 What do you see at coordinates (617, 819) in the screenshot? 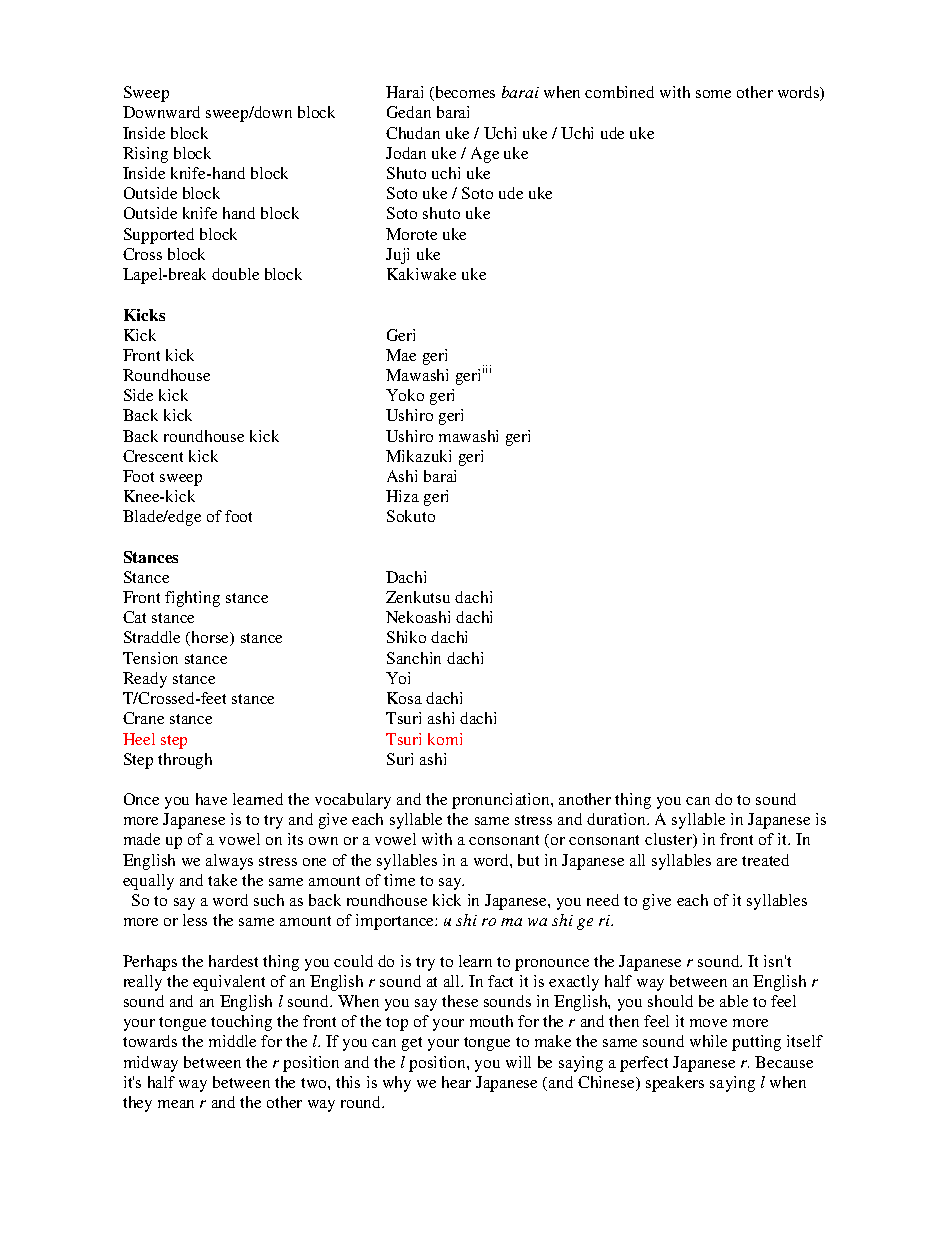
I see `duration` at bounding box center [617, 819].
